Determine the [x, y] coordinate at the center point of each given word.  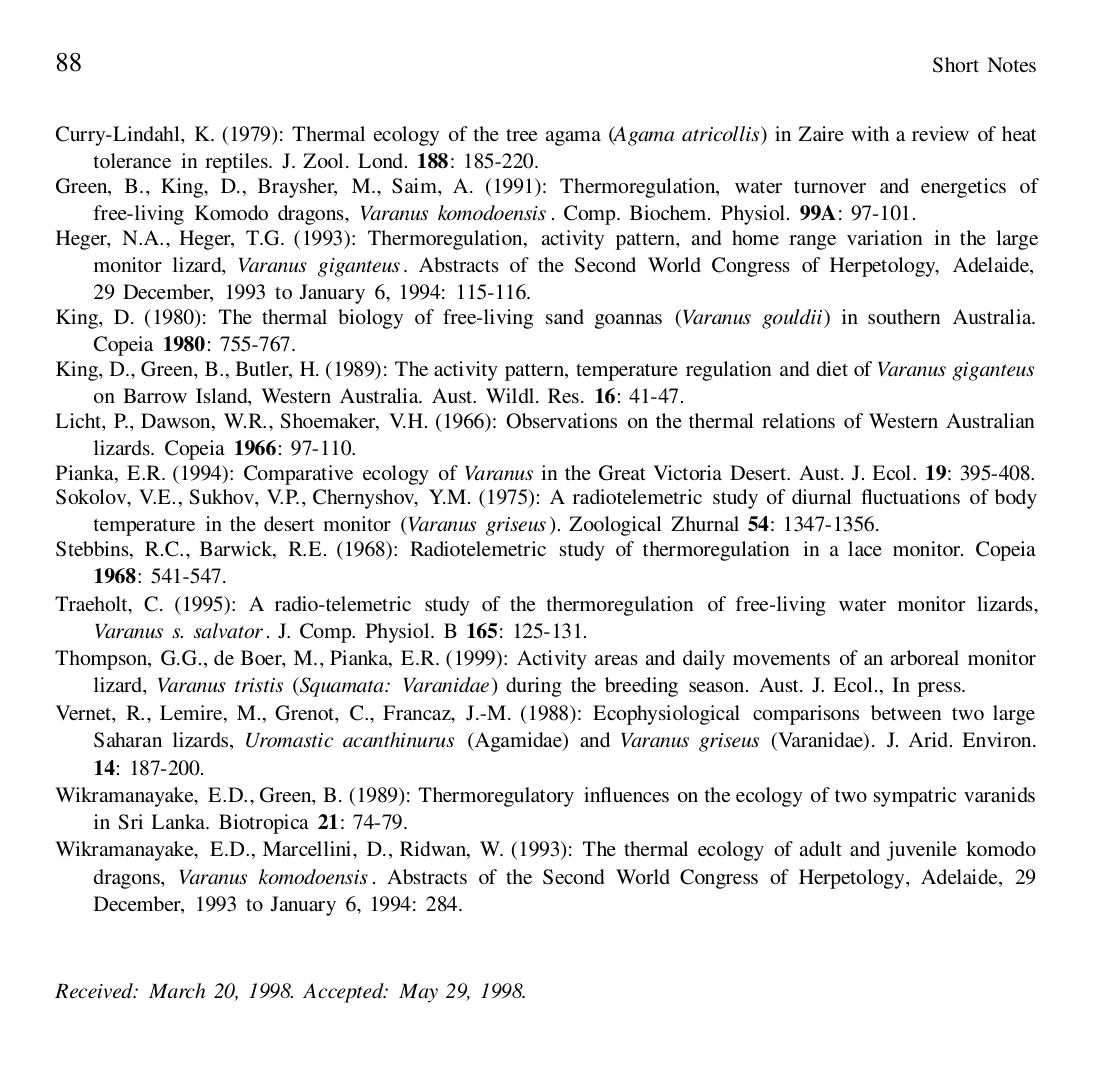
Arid [929, 739]
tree [521, 135]
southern [904, 316]
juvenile [922, 851]
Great [622, 473]
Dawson [177, 422]
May [418, 993]
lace [865, 548]
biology [370, 319]
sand [565, 316]
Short [956, 65]
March [177, 990]
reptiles [237, 163]
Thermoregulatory [496, 797]
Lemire [192, 714]
